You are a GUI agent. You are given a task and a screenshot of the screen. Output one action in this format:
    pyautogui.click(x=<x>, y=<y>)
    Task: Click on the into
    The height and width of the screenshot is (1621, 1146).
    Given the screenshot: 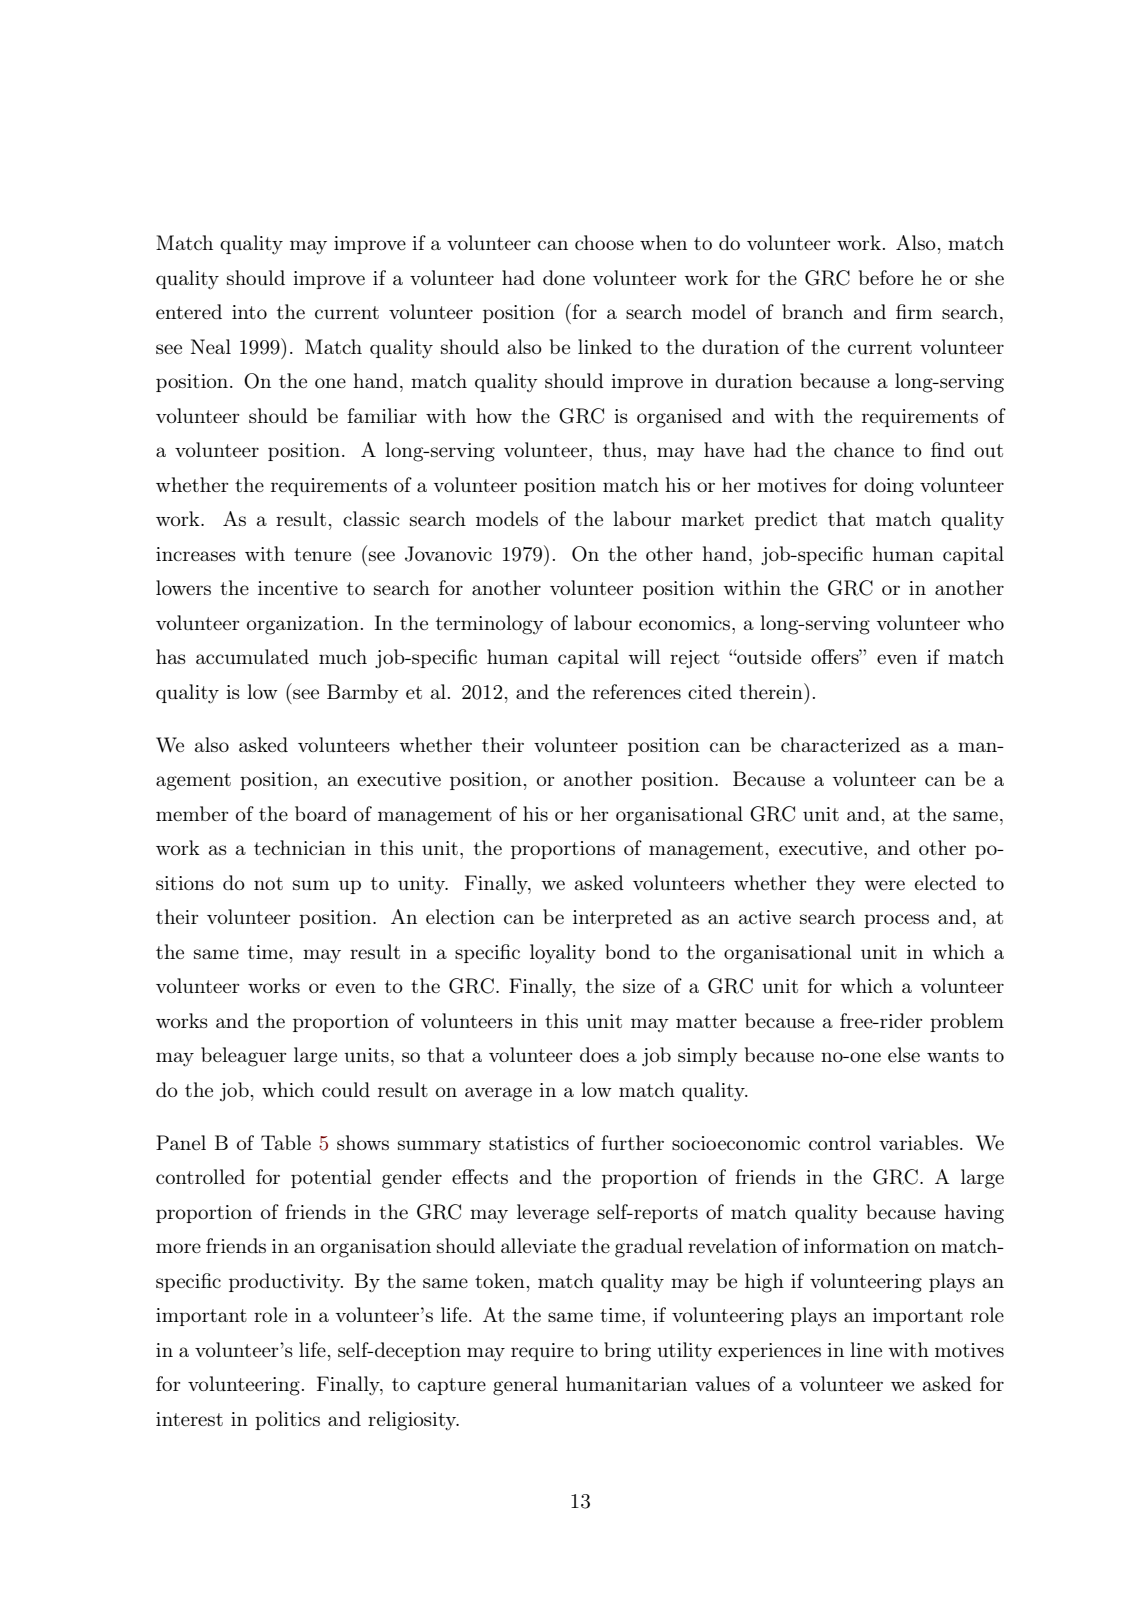 What is the action you would take?
    pyautogui.click(x=249, y=312)
